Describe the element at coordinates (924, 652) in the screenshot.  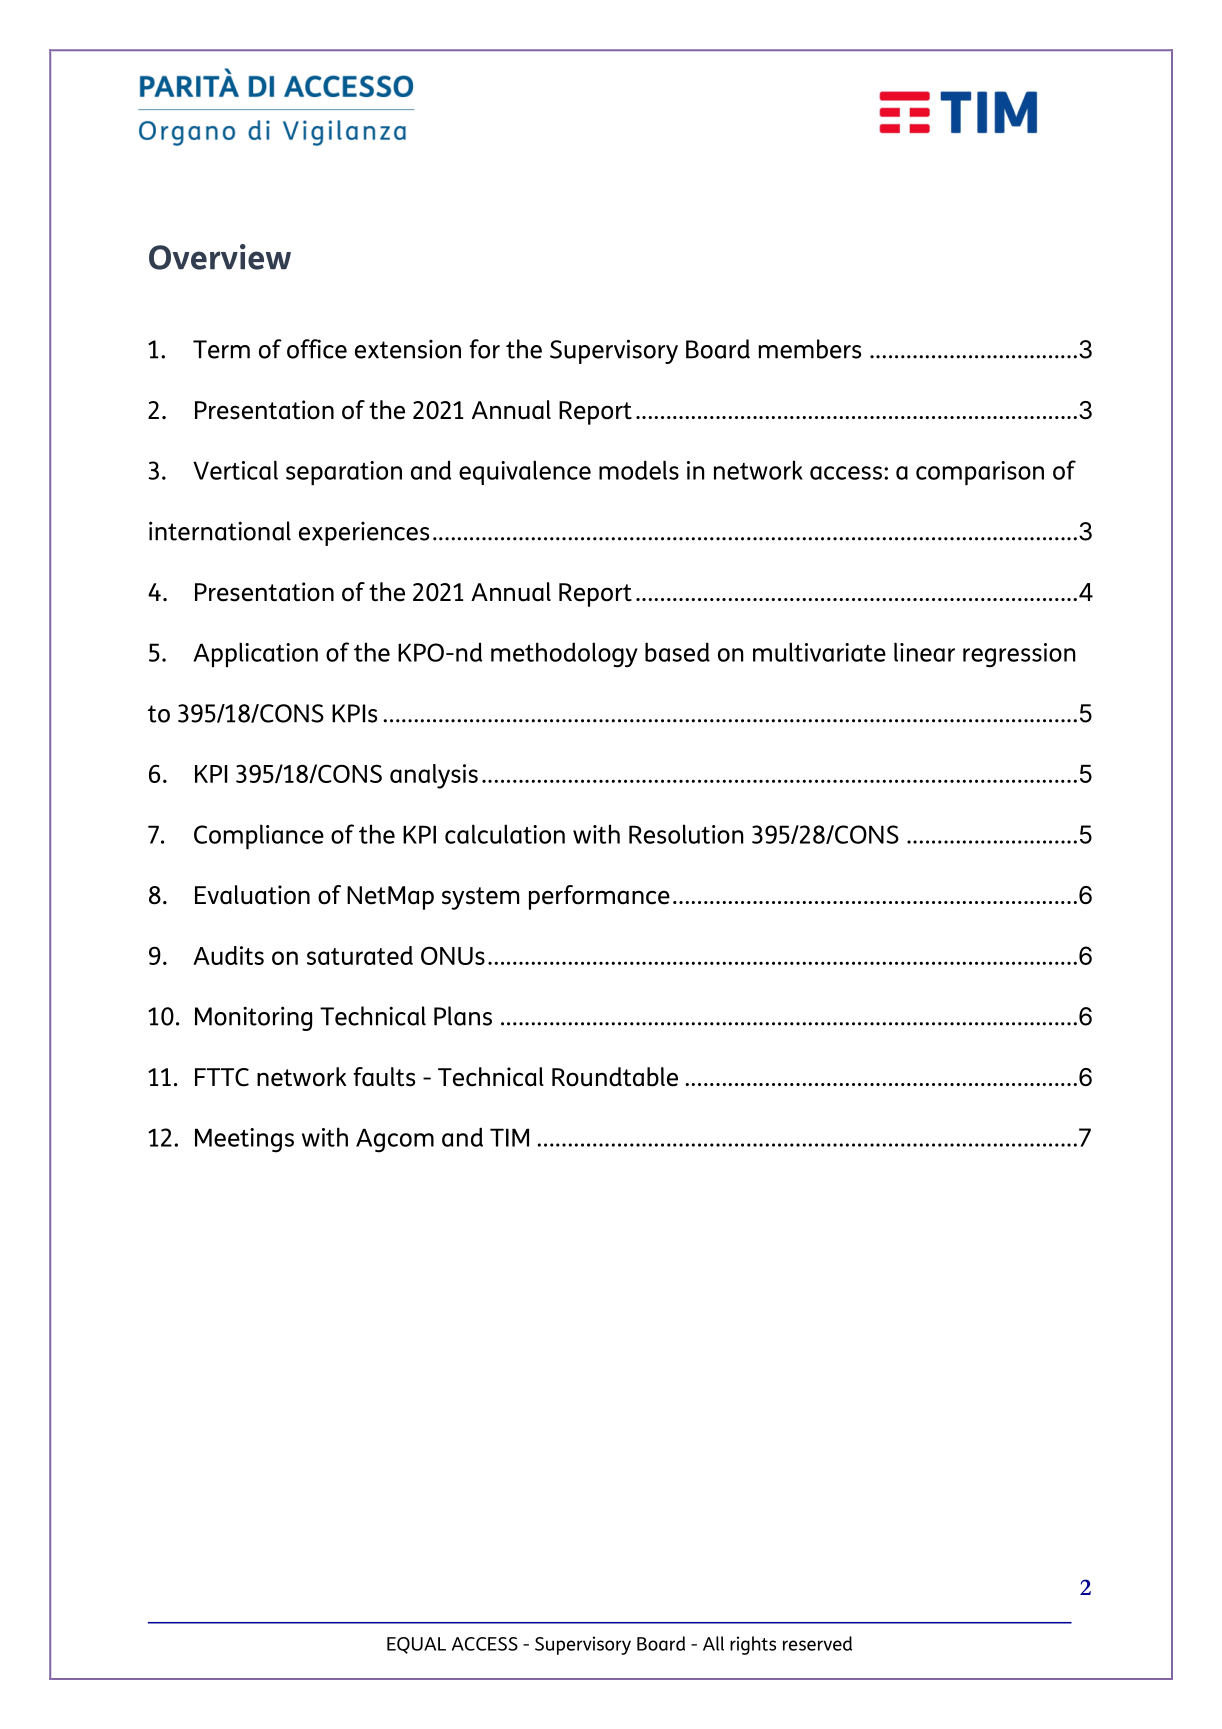
I see `linear` at that location.
